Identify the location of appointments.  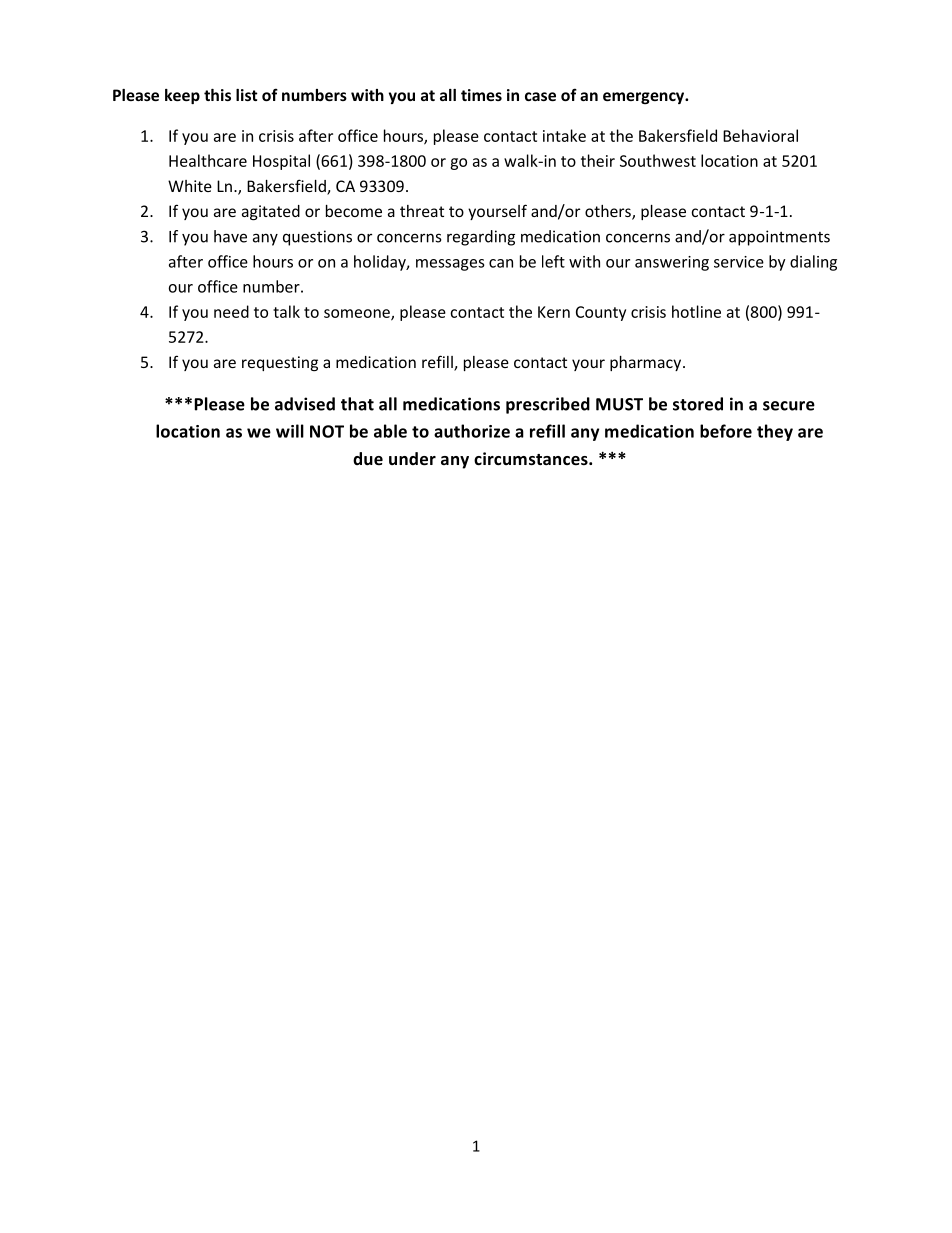
(779, 238).
